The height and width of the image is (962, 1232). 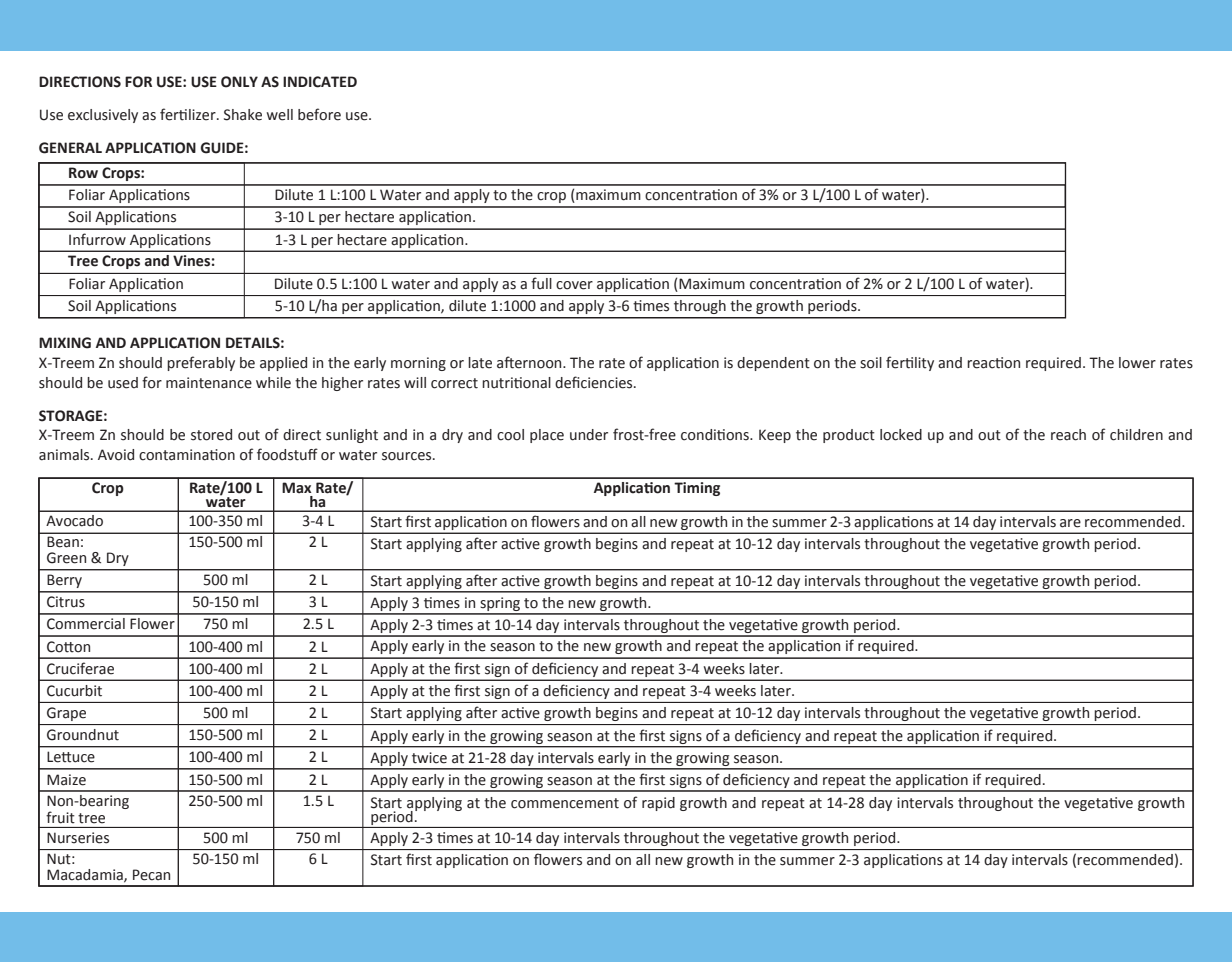 I want to click on fertilizer, so click(x=189, y=114).
